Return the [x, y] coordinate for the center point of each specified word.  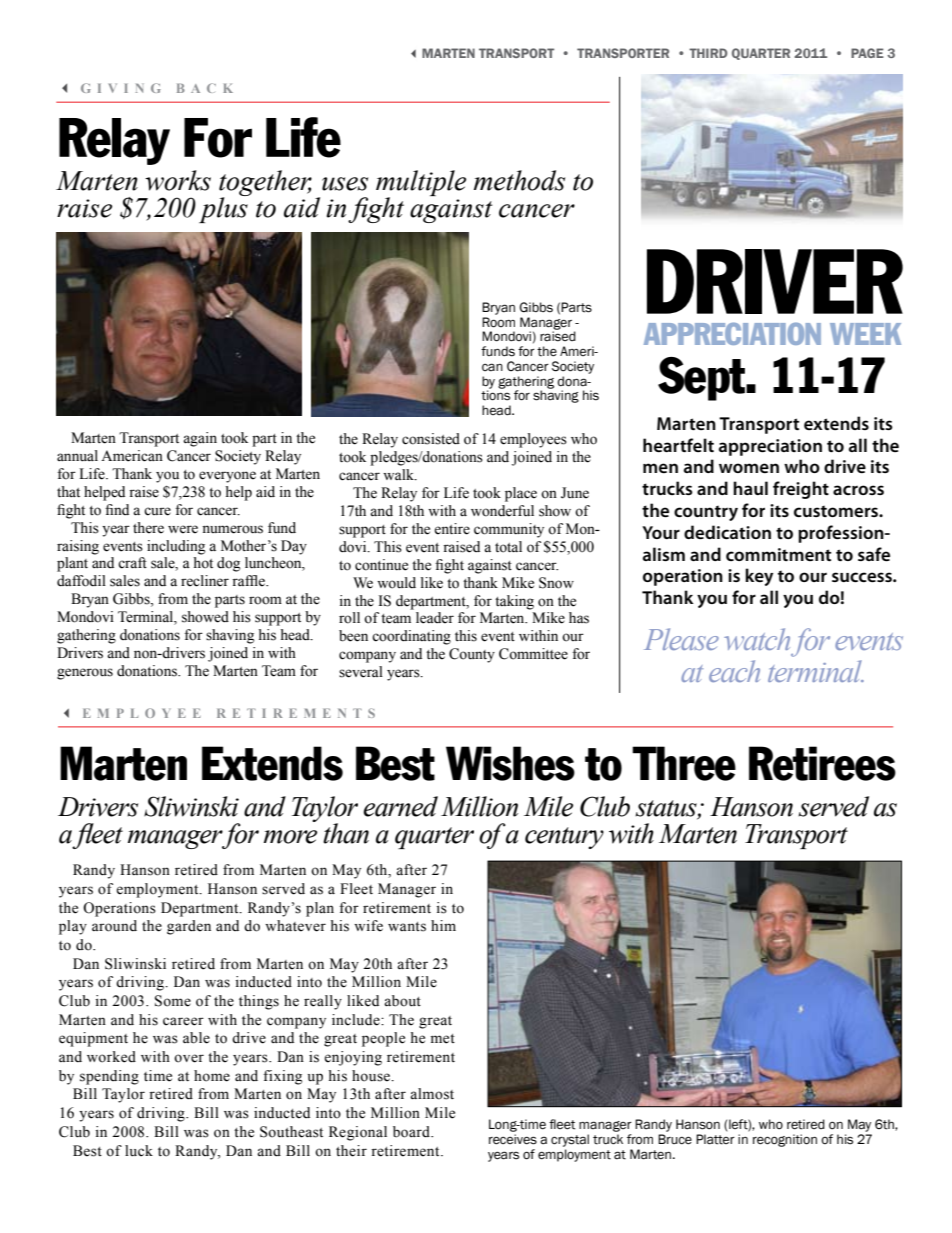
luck [139, 1151]
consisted [431, 439]
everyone [227, 477]
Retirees [822, 763]
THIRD [708, 53]
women [749, 468]
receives [513, 1139]
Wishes [510, 763]
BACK [205, 88]
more [290, 837]
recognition [785, 1140]
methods [519, 180]
